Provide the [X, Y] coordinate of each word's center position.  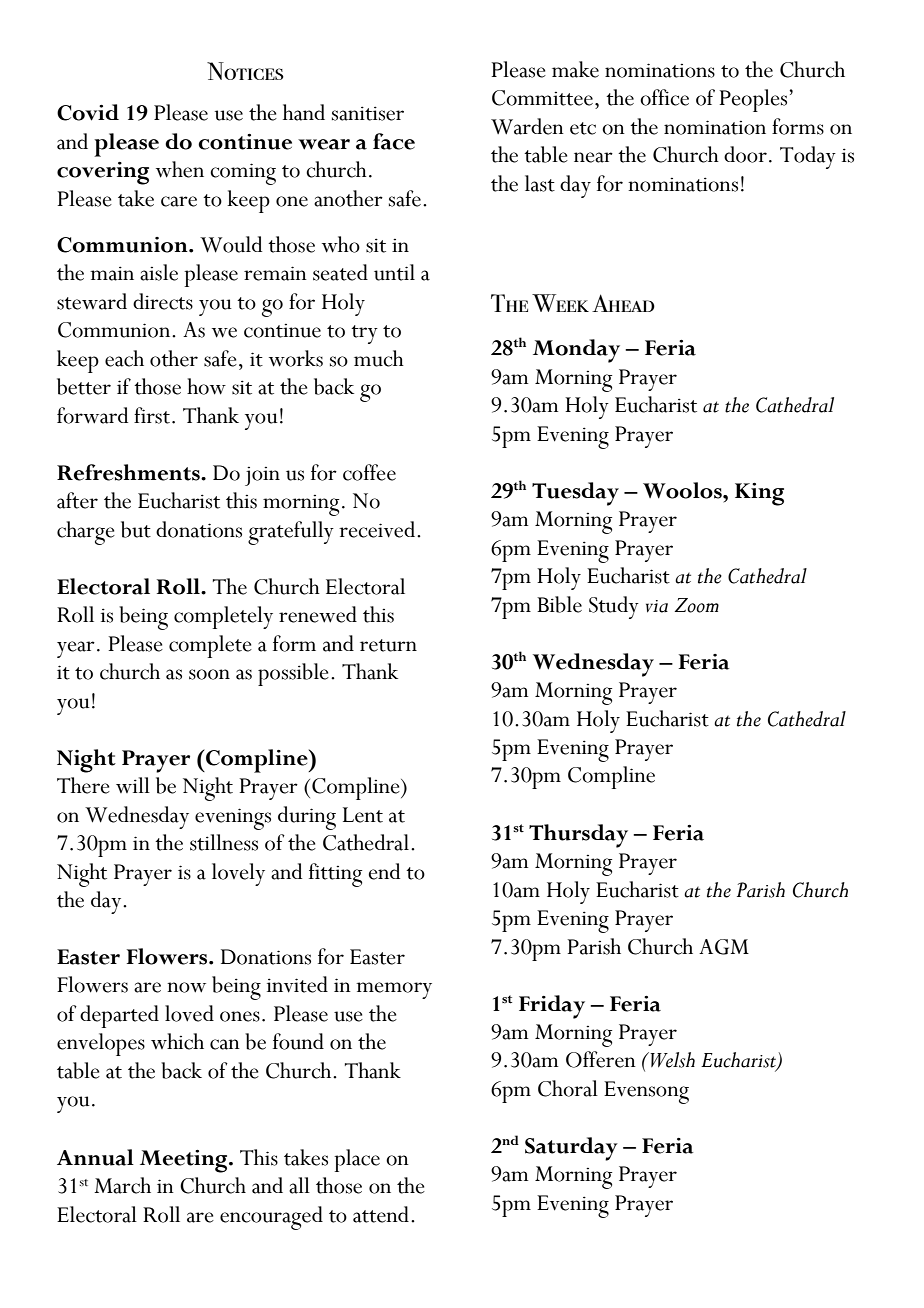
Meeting [185, 1161]
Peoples [755, 100]
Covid [88, 112]
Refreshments [129, 472]
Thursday [578, 836]
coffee [369, 472]
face [394, 141]
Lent [363, 815]
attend [381, 1214]
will [133, 785]
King [759, 494]
